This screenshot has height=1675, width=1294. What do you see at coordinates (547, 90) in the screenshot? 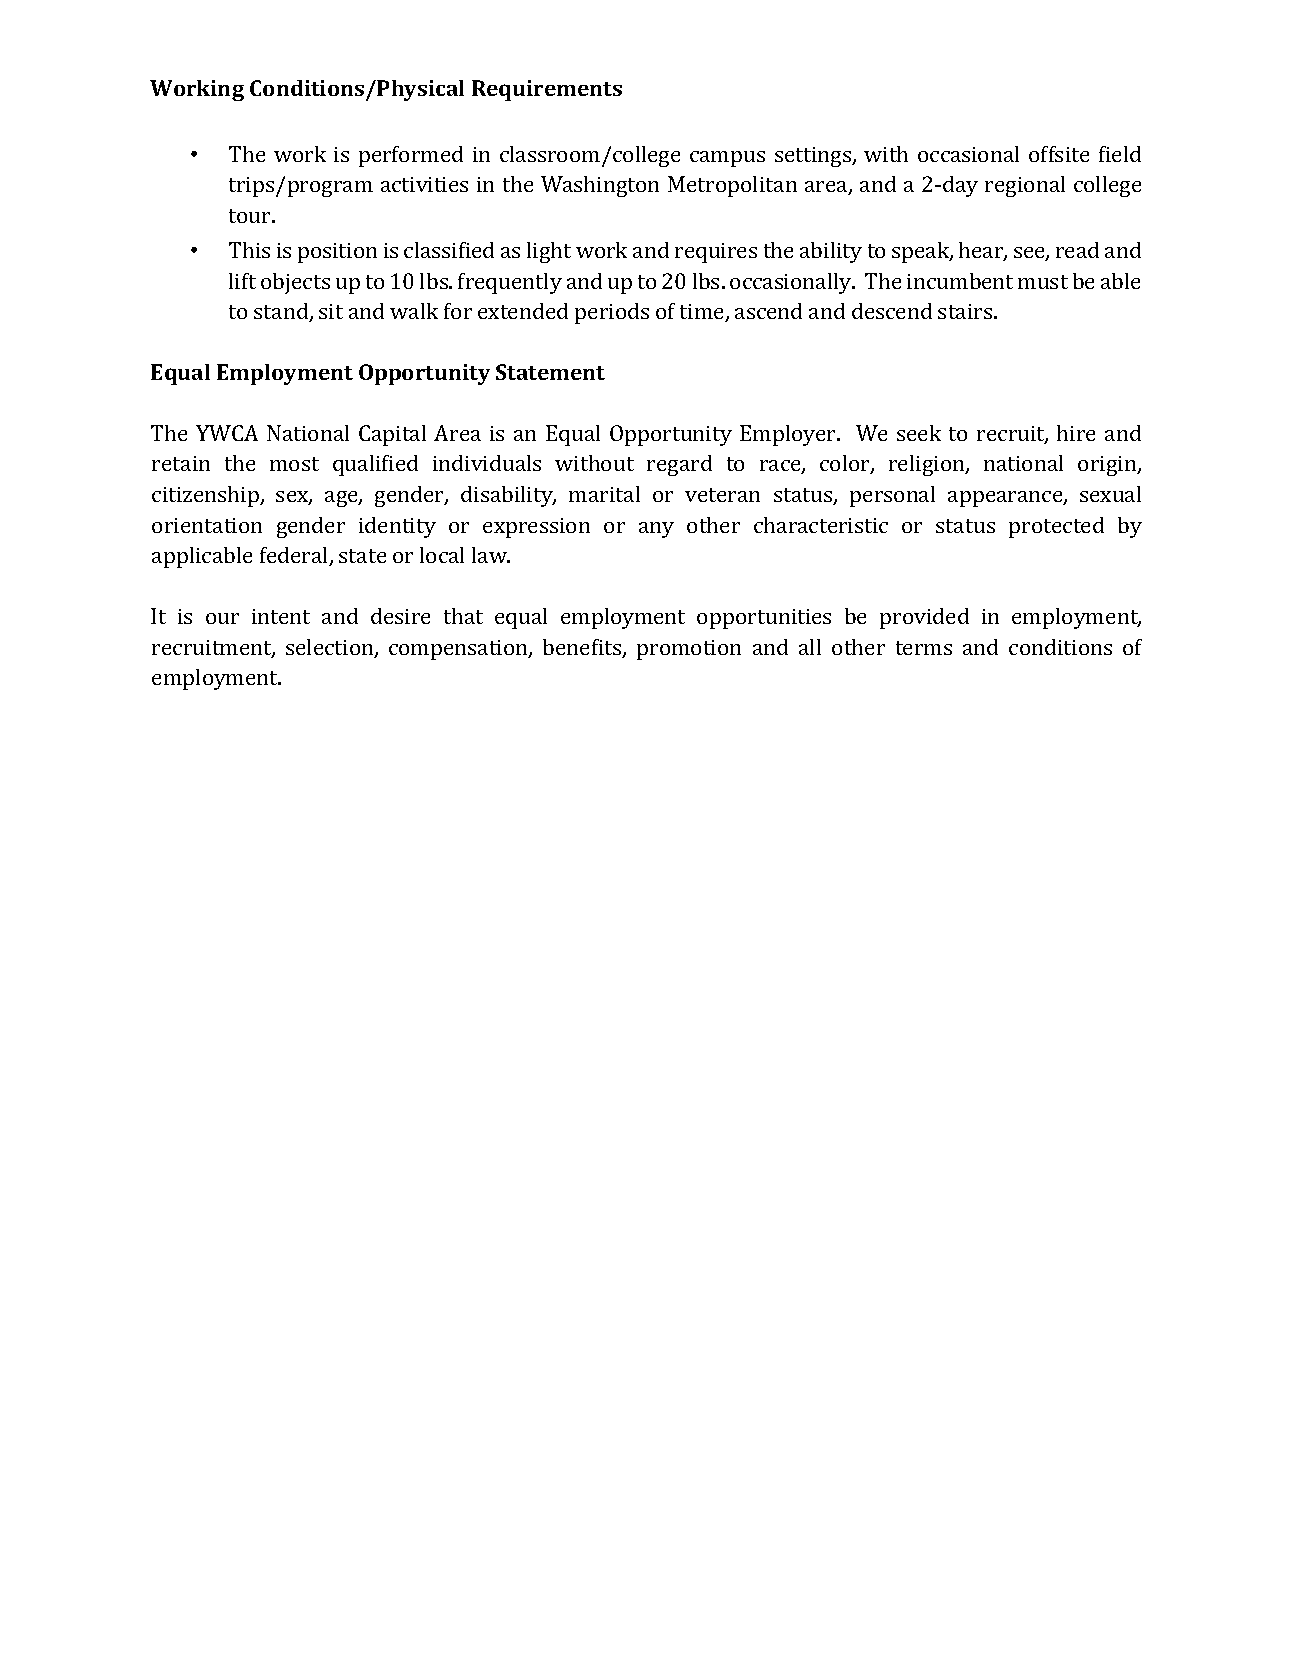
I see `Requirements` at bounding box center [547, 90].
